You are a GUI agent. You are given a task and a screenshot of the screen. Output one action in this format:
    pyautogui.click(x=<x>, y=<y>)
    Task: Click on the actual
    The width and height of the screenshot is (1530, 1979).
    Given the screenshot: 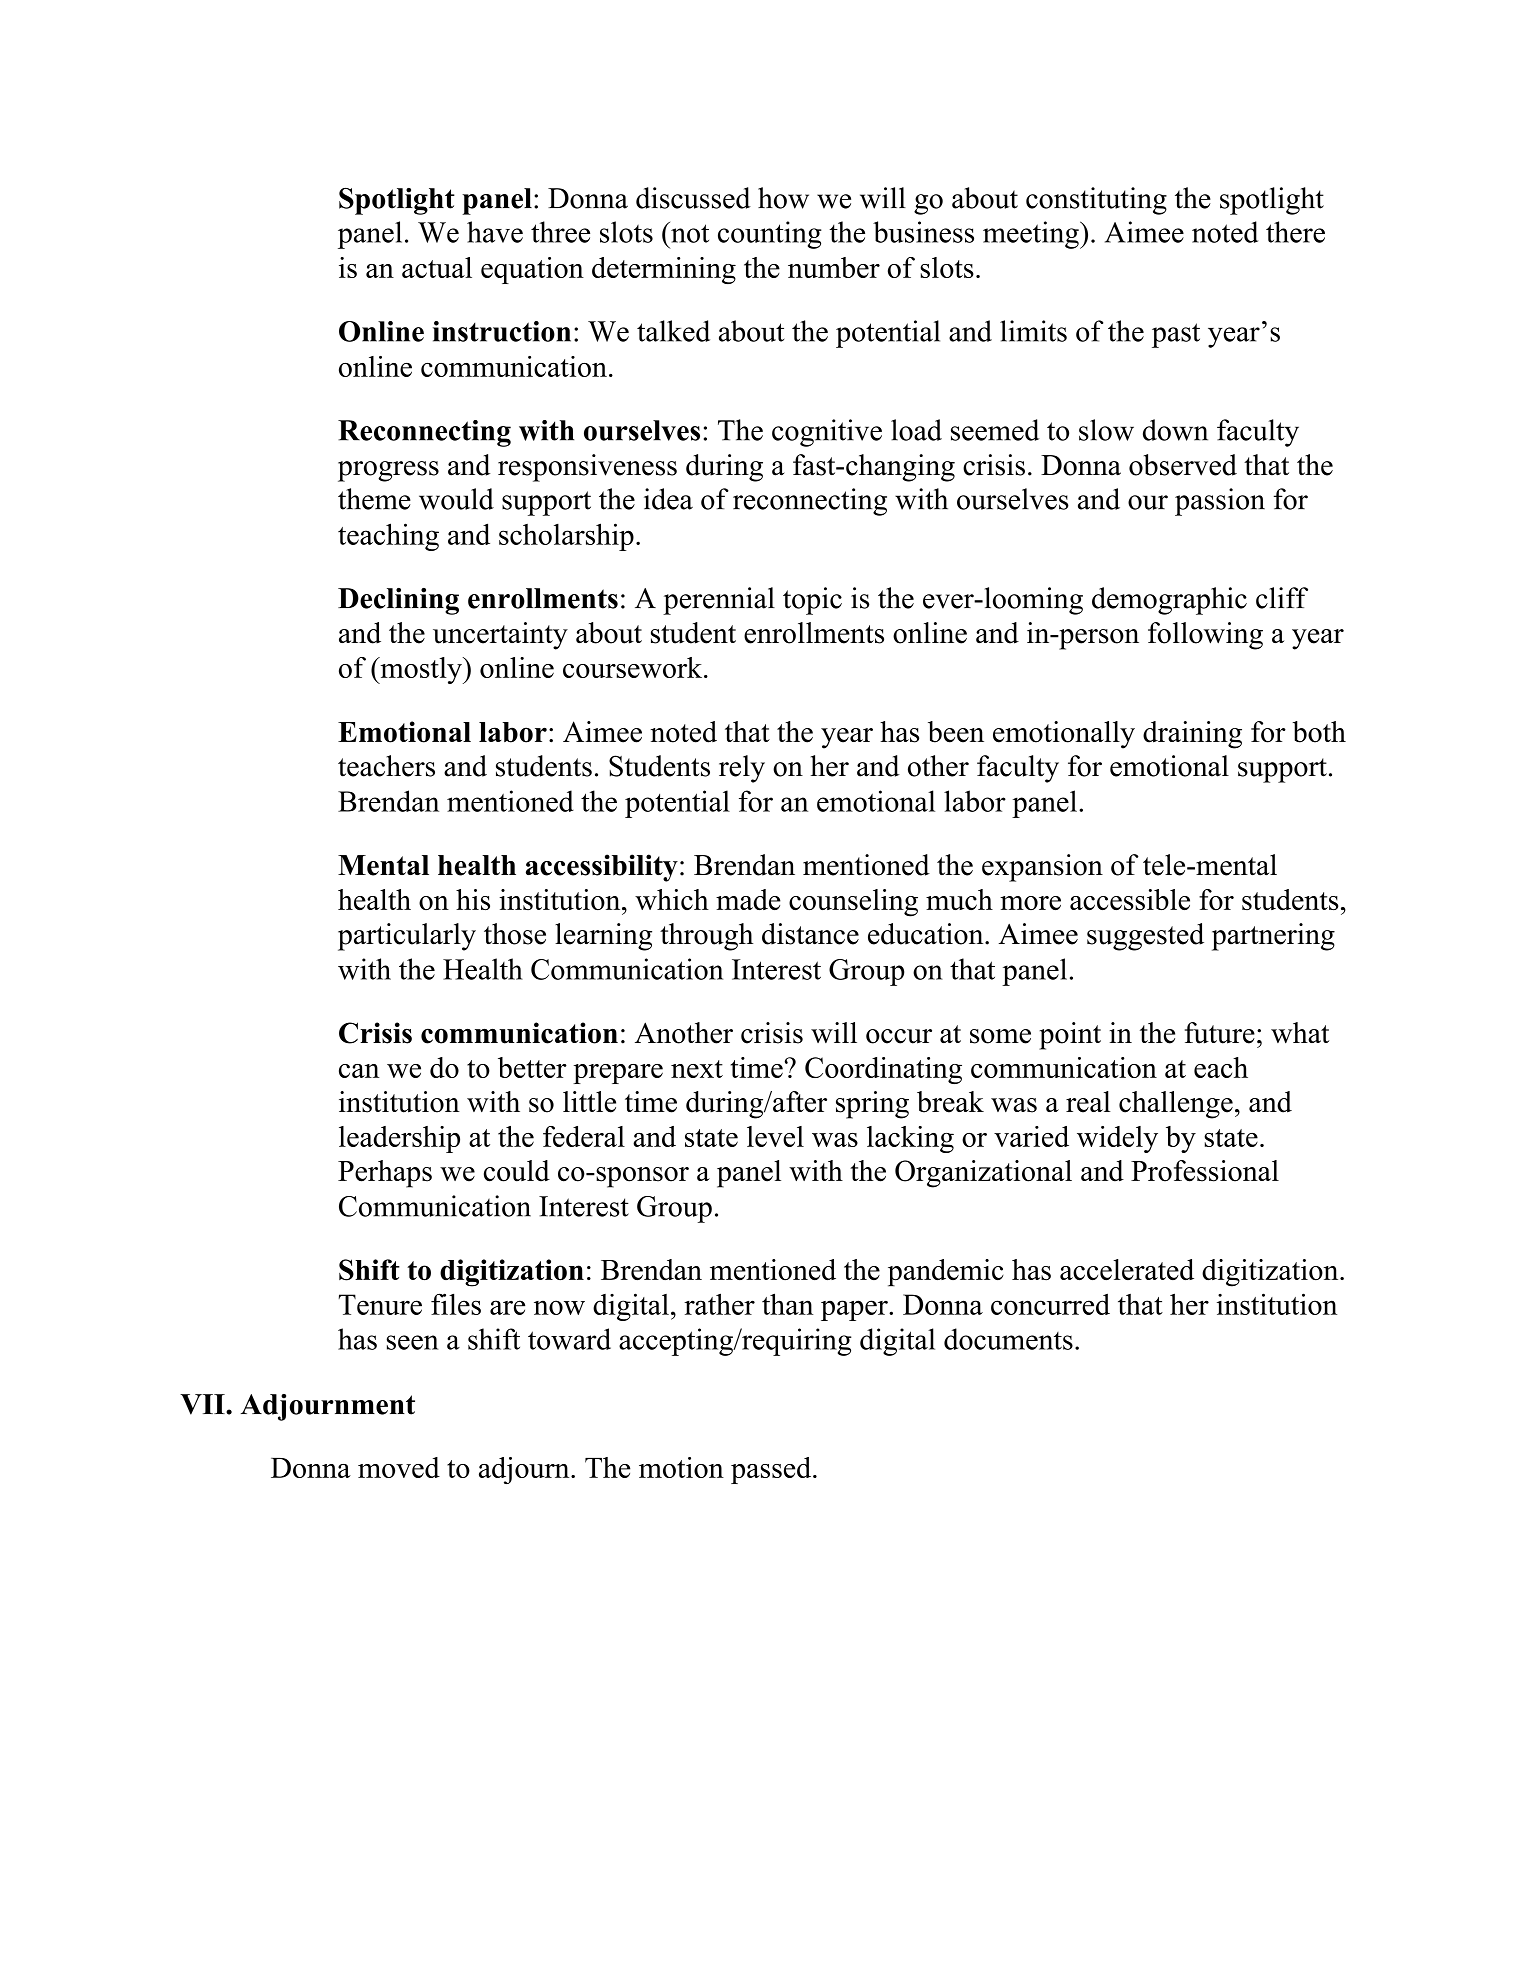 What is the action you would take?
    pyautogui.click(x=437, y=267)
